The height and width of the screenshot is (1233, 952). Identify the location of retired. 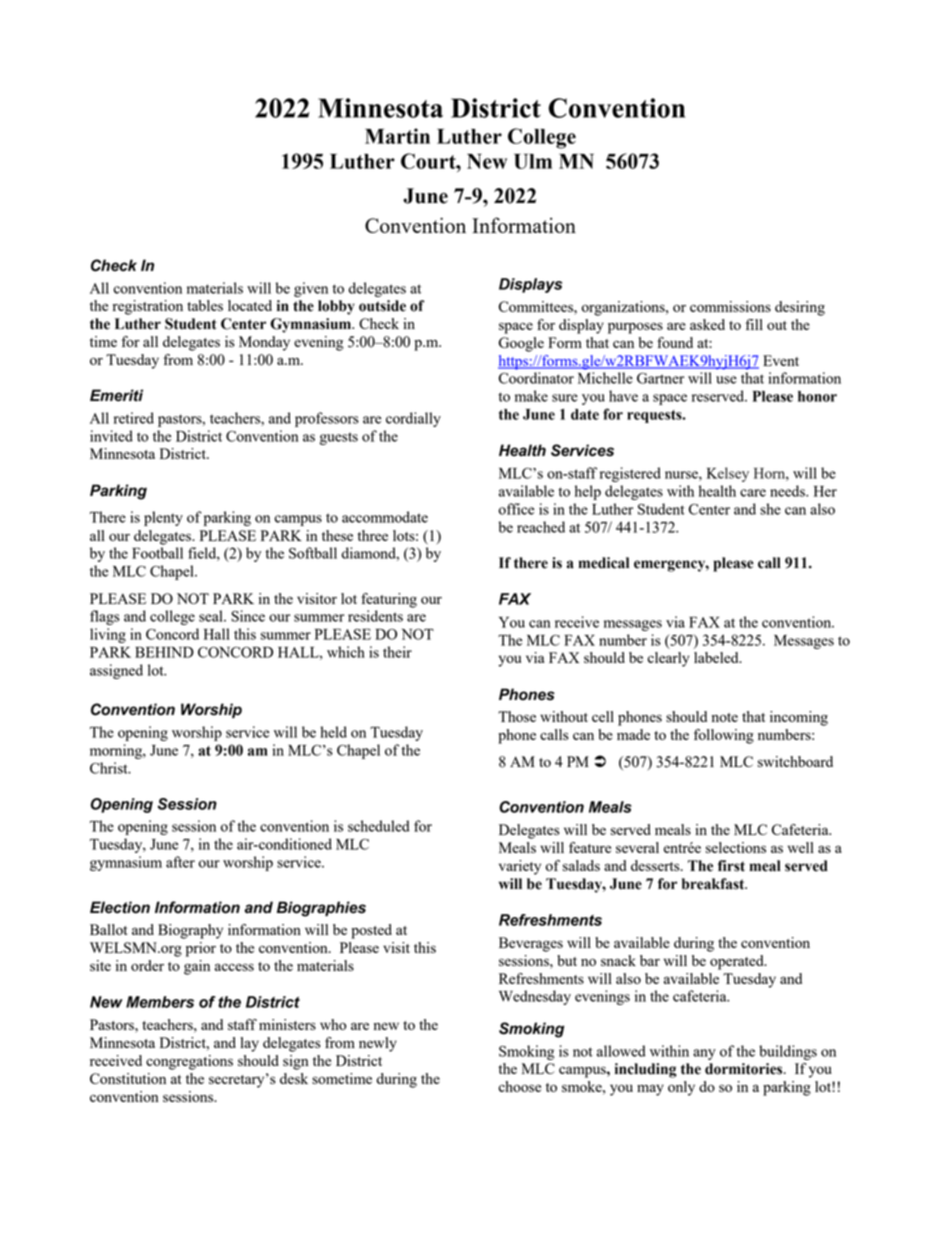
(134, 418).
